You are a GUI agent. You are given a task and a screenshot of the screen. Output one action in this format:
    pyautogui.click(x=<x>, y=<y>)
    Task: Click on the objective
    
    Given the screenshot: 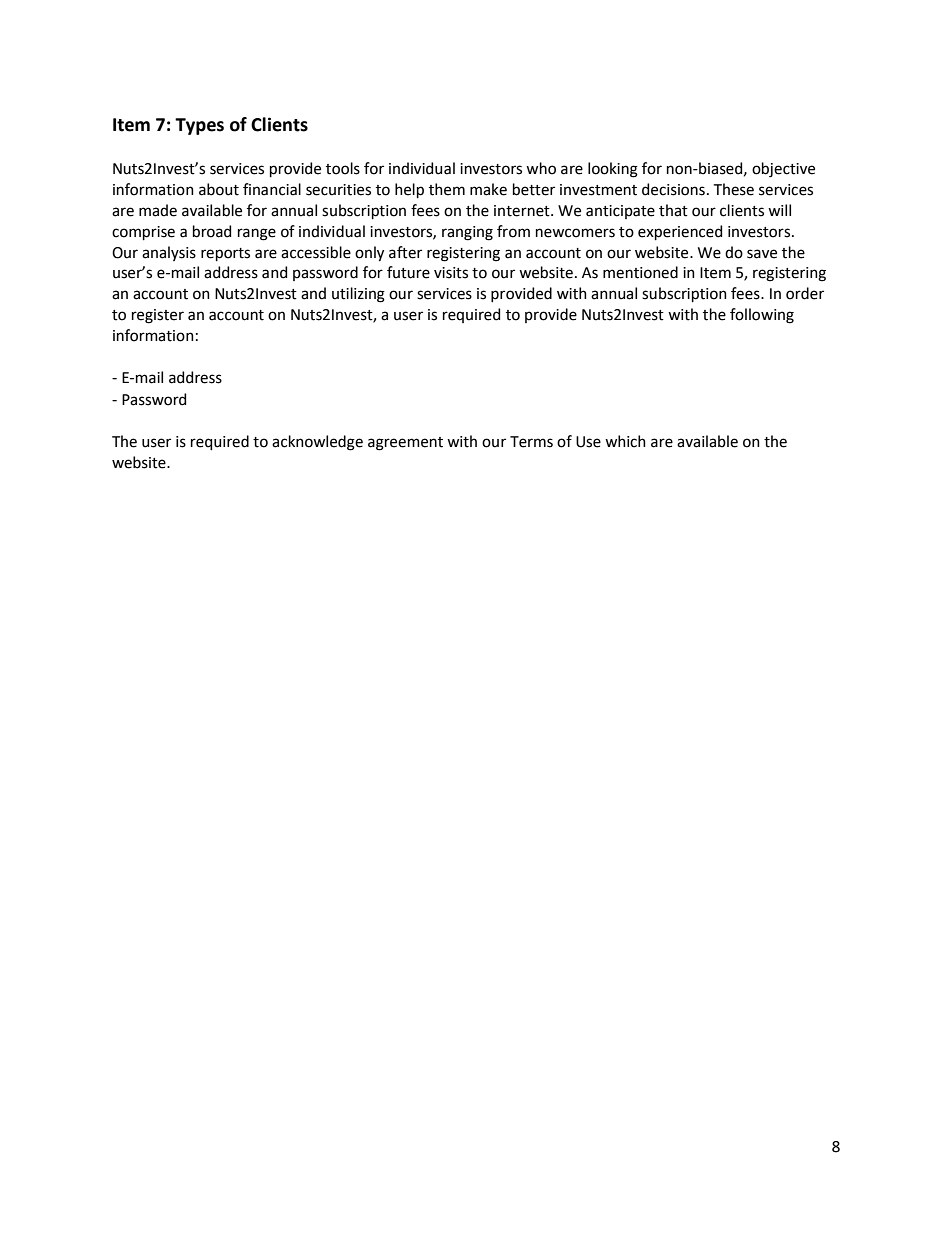 What is the action you would take?
    pyautogui.click(x=783, y=170)
